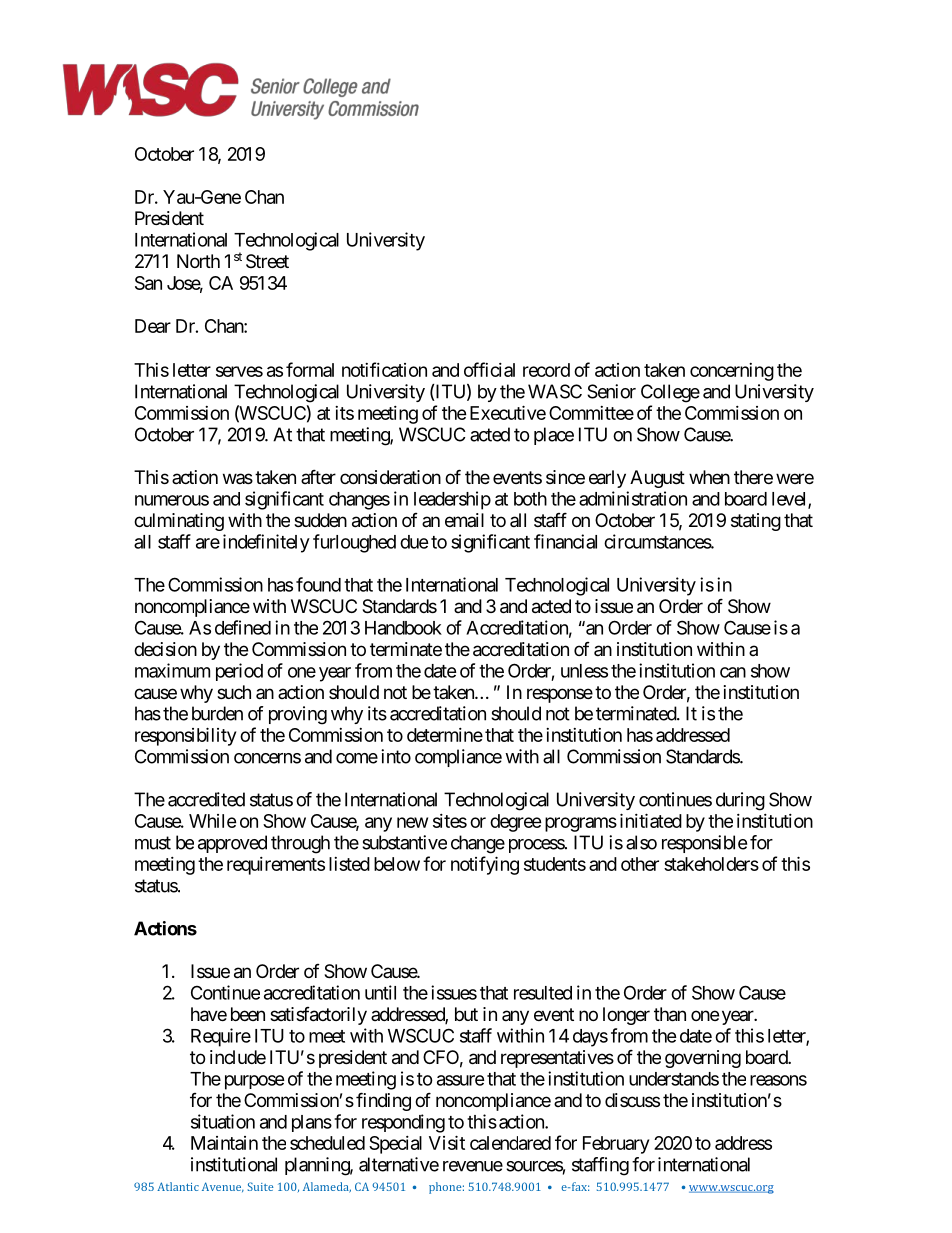 The image size is (952, 1233). What do you see at coordinates (223, 1121) in the document?
I see `situation` at bounding box center [223, 1121].
